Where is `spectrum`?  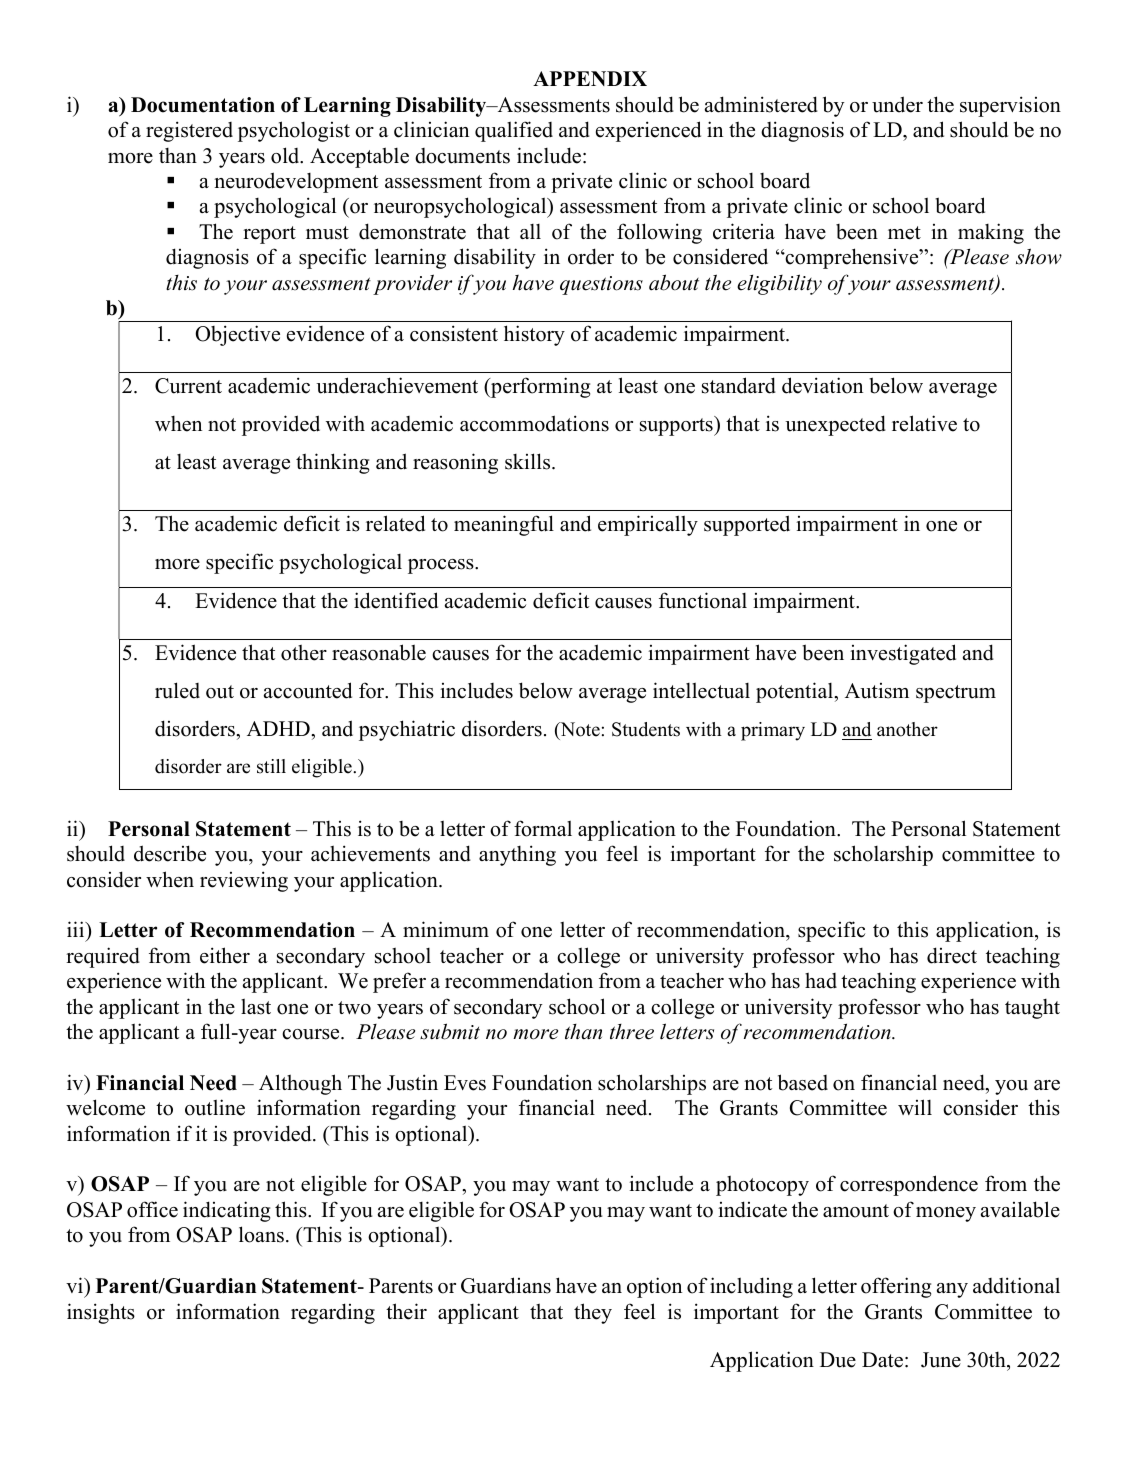 spectrum is located at coordinates (956, 694).
